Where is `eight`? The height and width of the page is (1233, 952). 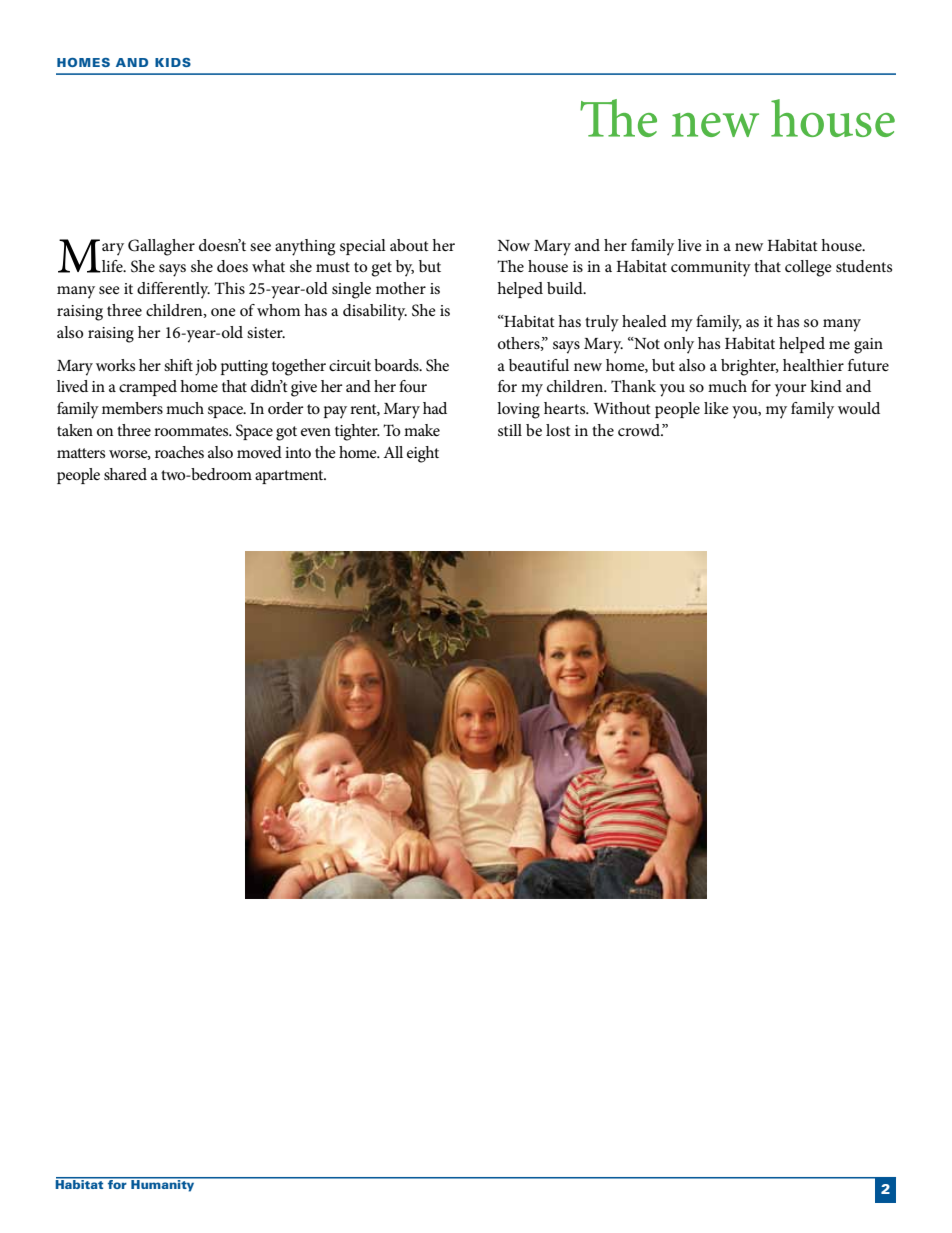 eight is located at coordinates (423, 454).
